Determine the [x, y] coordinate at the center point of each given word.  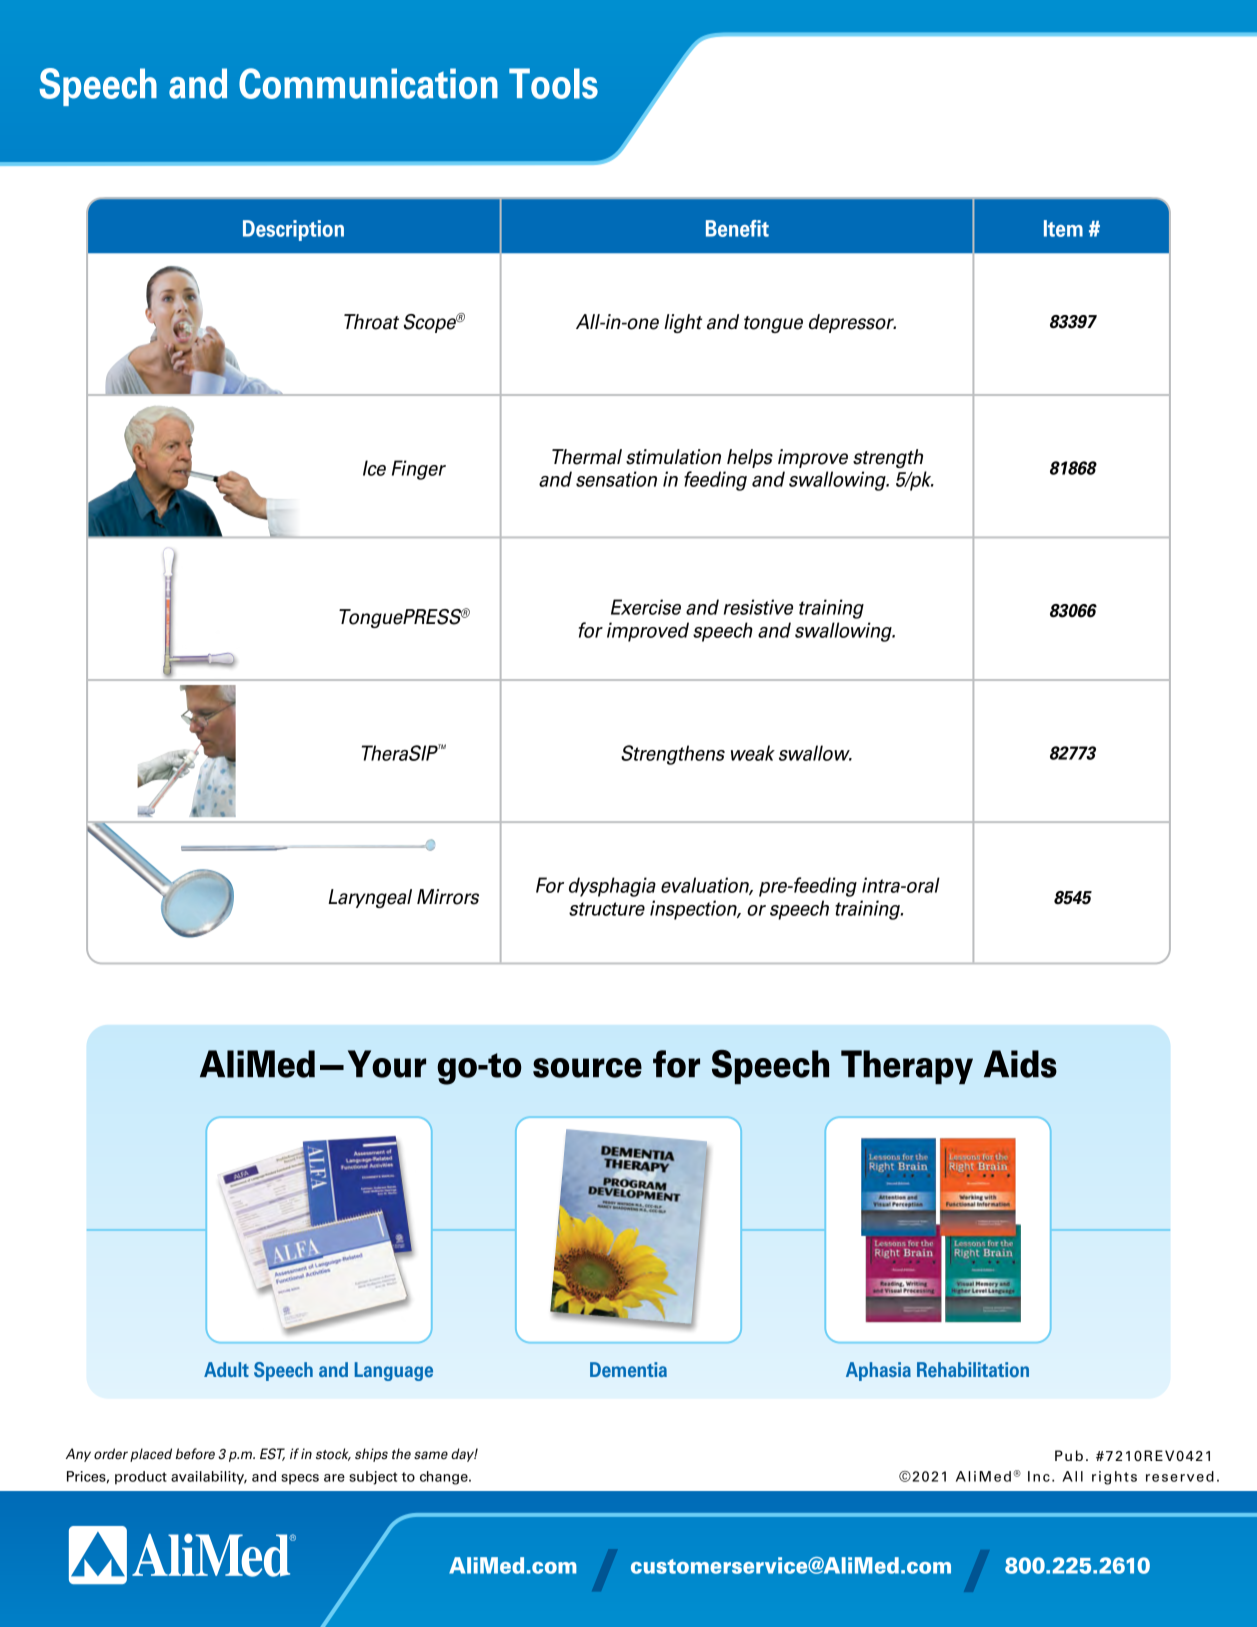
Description [293, 230]
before [195, 1454]
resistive [758, 607]
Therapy [907, 1067]
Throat [371, 322]
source [587, 1068]
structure [607, 909]
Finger [419, 470]
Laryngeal [370, 898]
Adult [226, 1369]
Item [1063, 228]
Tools [553, 83]
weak [753, 753]
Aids [1020, 1064]
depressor [852, 323]
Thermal [587, 457]
